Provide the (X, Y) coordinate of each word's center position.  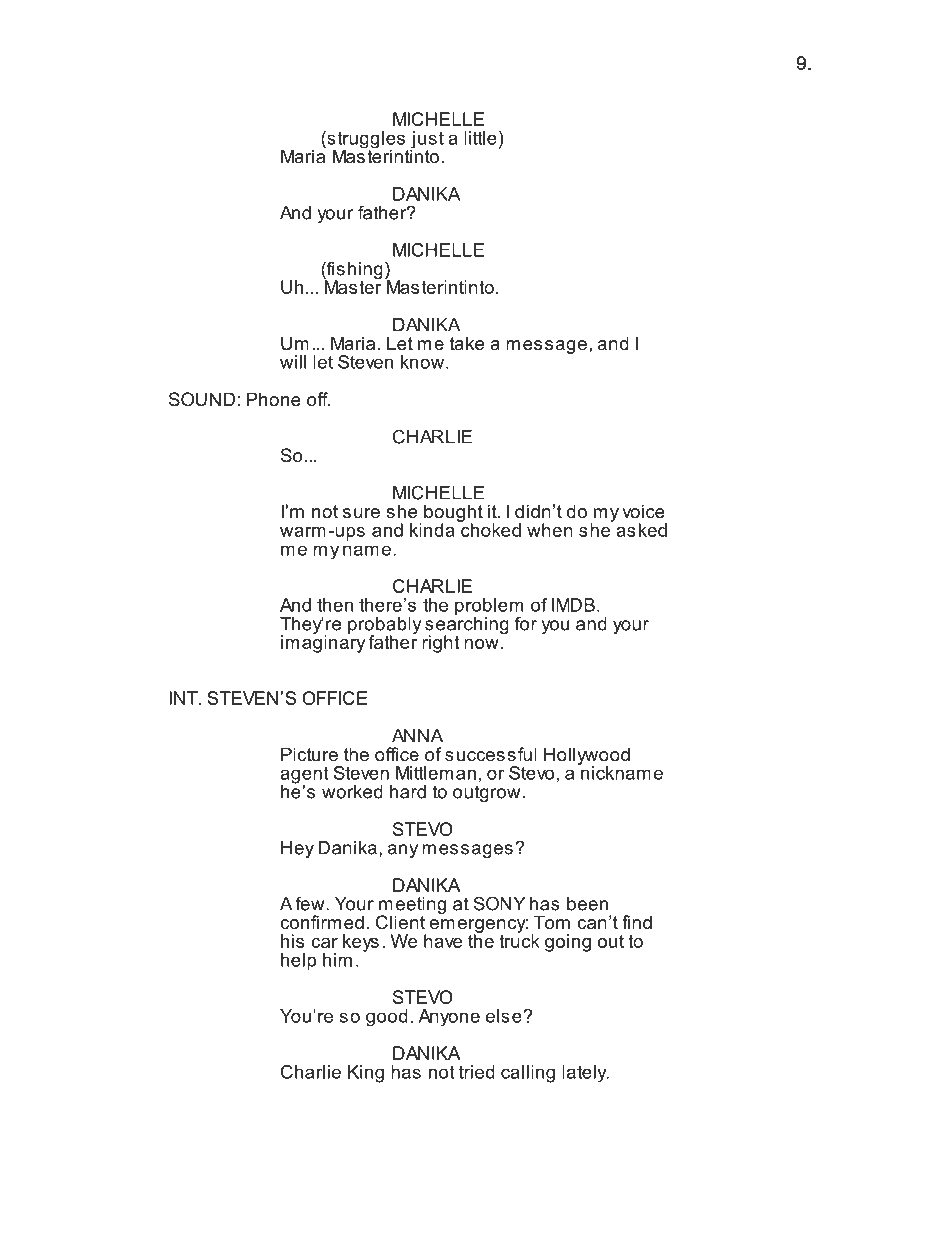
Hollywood (587, 757)
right (440, 644)
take (467, 343)
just (427, 141)
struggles (366, 141)
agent (304, 776)
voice (643, 511)
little (480, 138)
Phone (274, 399)
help (298, 962)
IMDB (573, 605)
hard (408, 792)
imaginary (323, 643)
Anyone (449, 1018)
